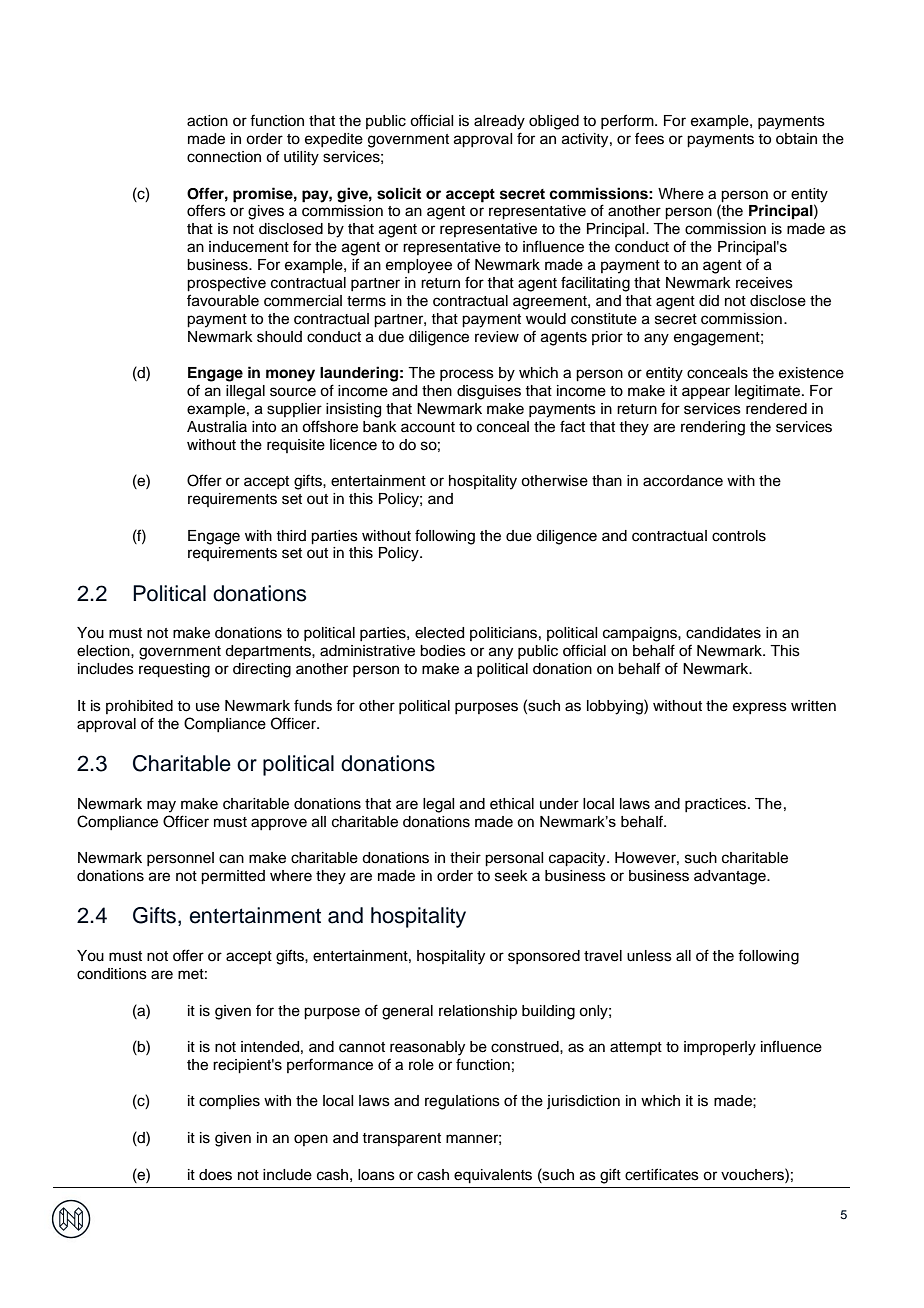 The image size is (924, 1308). Describe the element at coordinates (217, 427) in the screenshot. I see `Australia` at that location.
